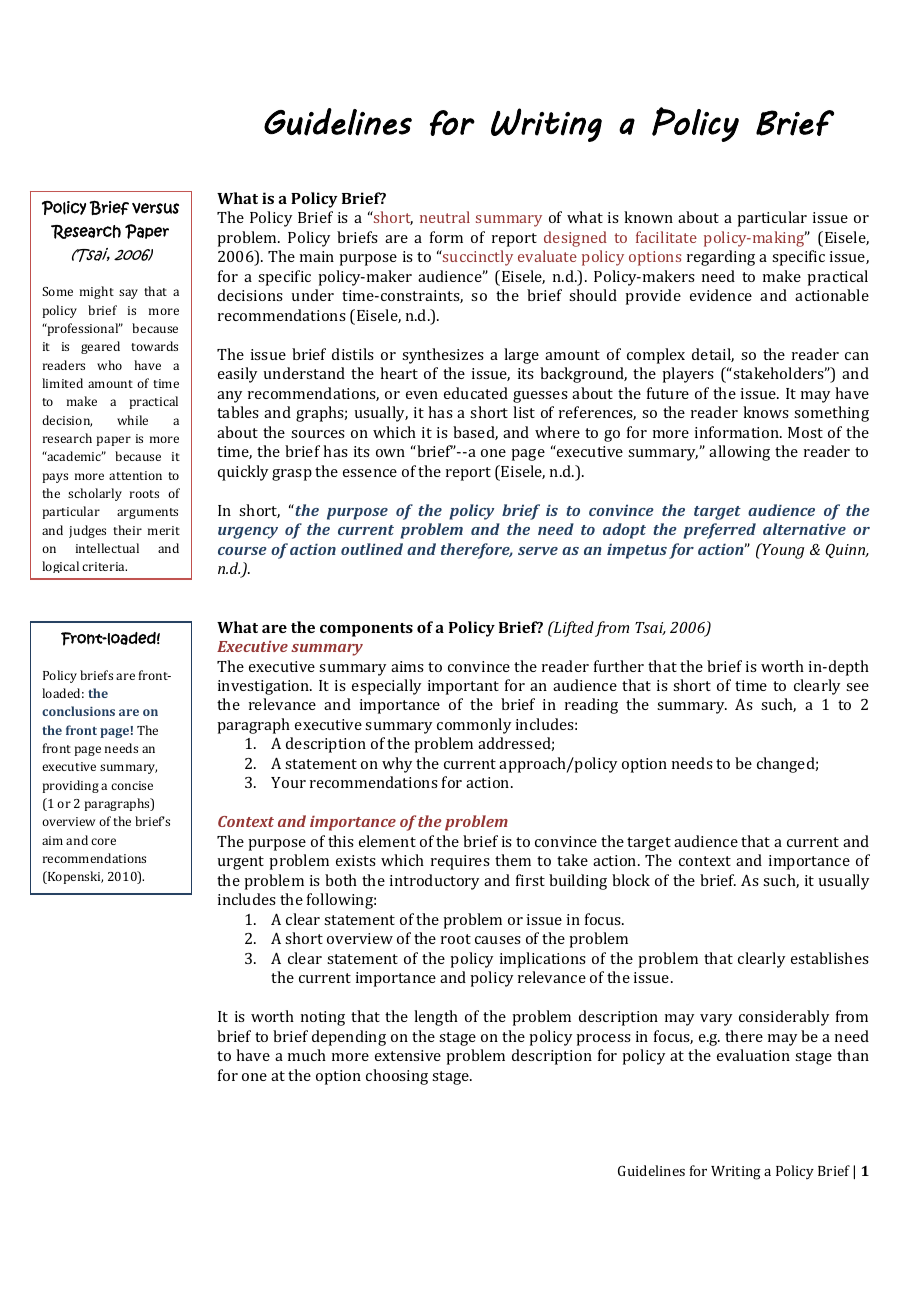 This document has width=924, height=1308. Describe the element at coordinates (370, 473) in the document. I see `essence` at that location.
